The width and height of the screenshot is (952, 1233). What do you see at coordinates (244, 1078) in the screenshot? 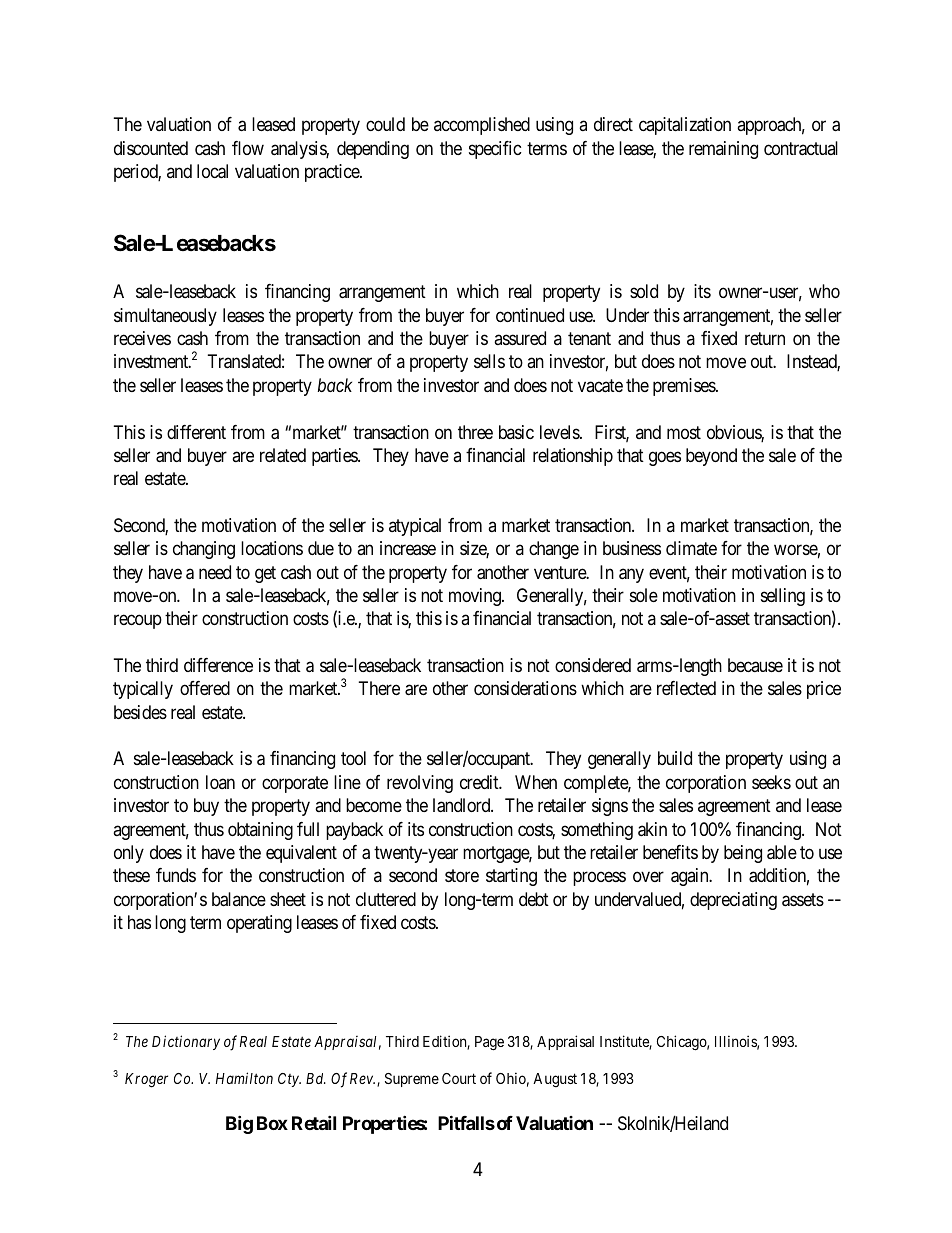
I see `Hamilton` at bounding box center [244, 1078].
